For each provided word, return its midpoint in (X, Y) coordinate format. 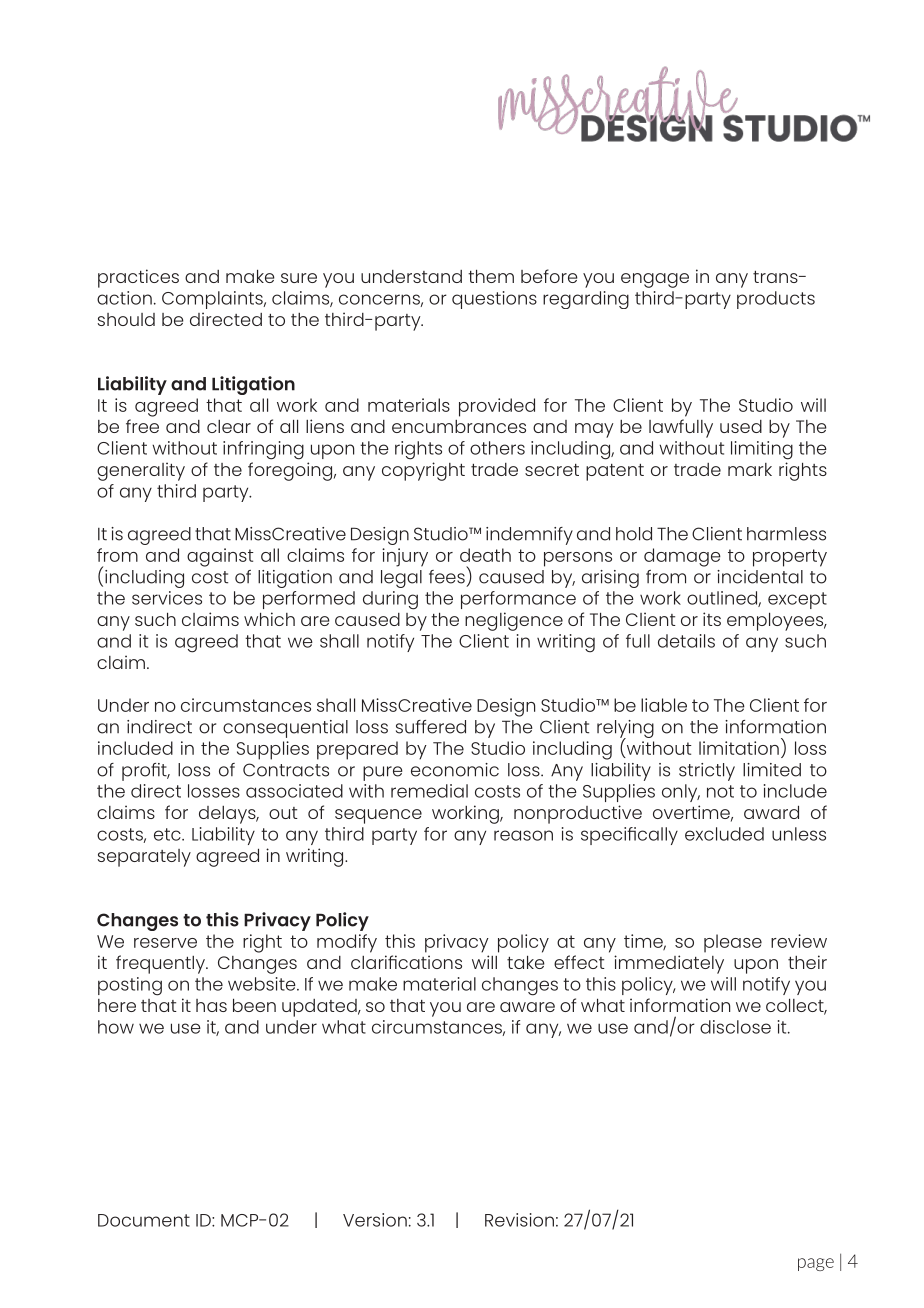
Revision (519, 1220)
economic (455, 770)
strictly (707, 772)
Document (144, 1220)
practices (138, 278)
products (776, 300)
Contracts (286, 770)
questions (494, 300)
